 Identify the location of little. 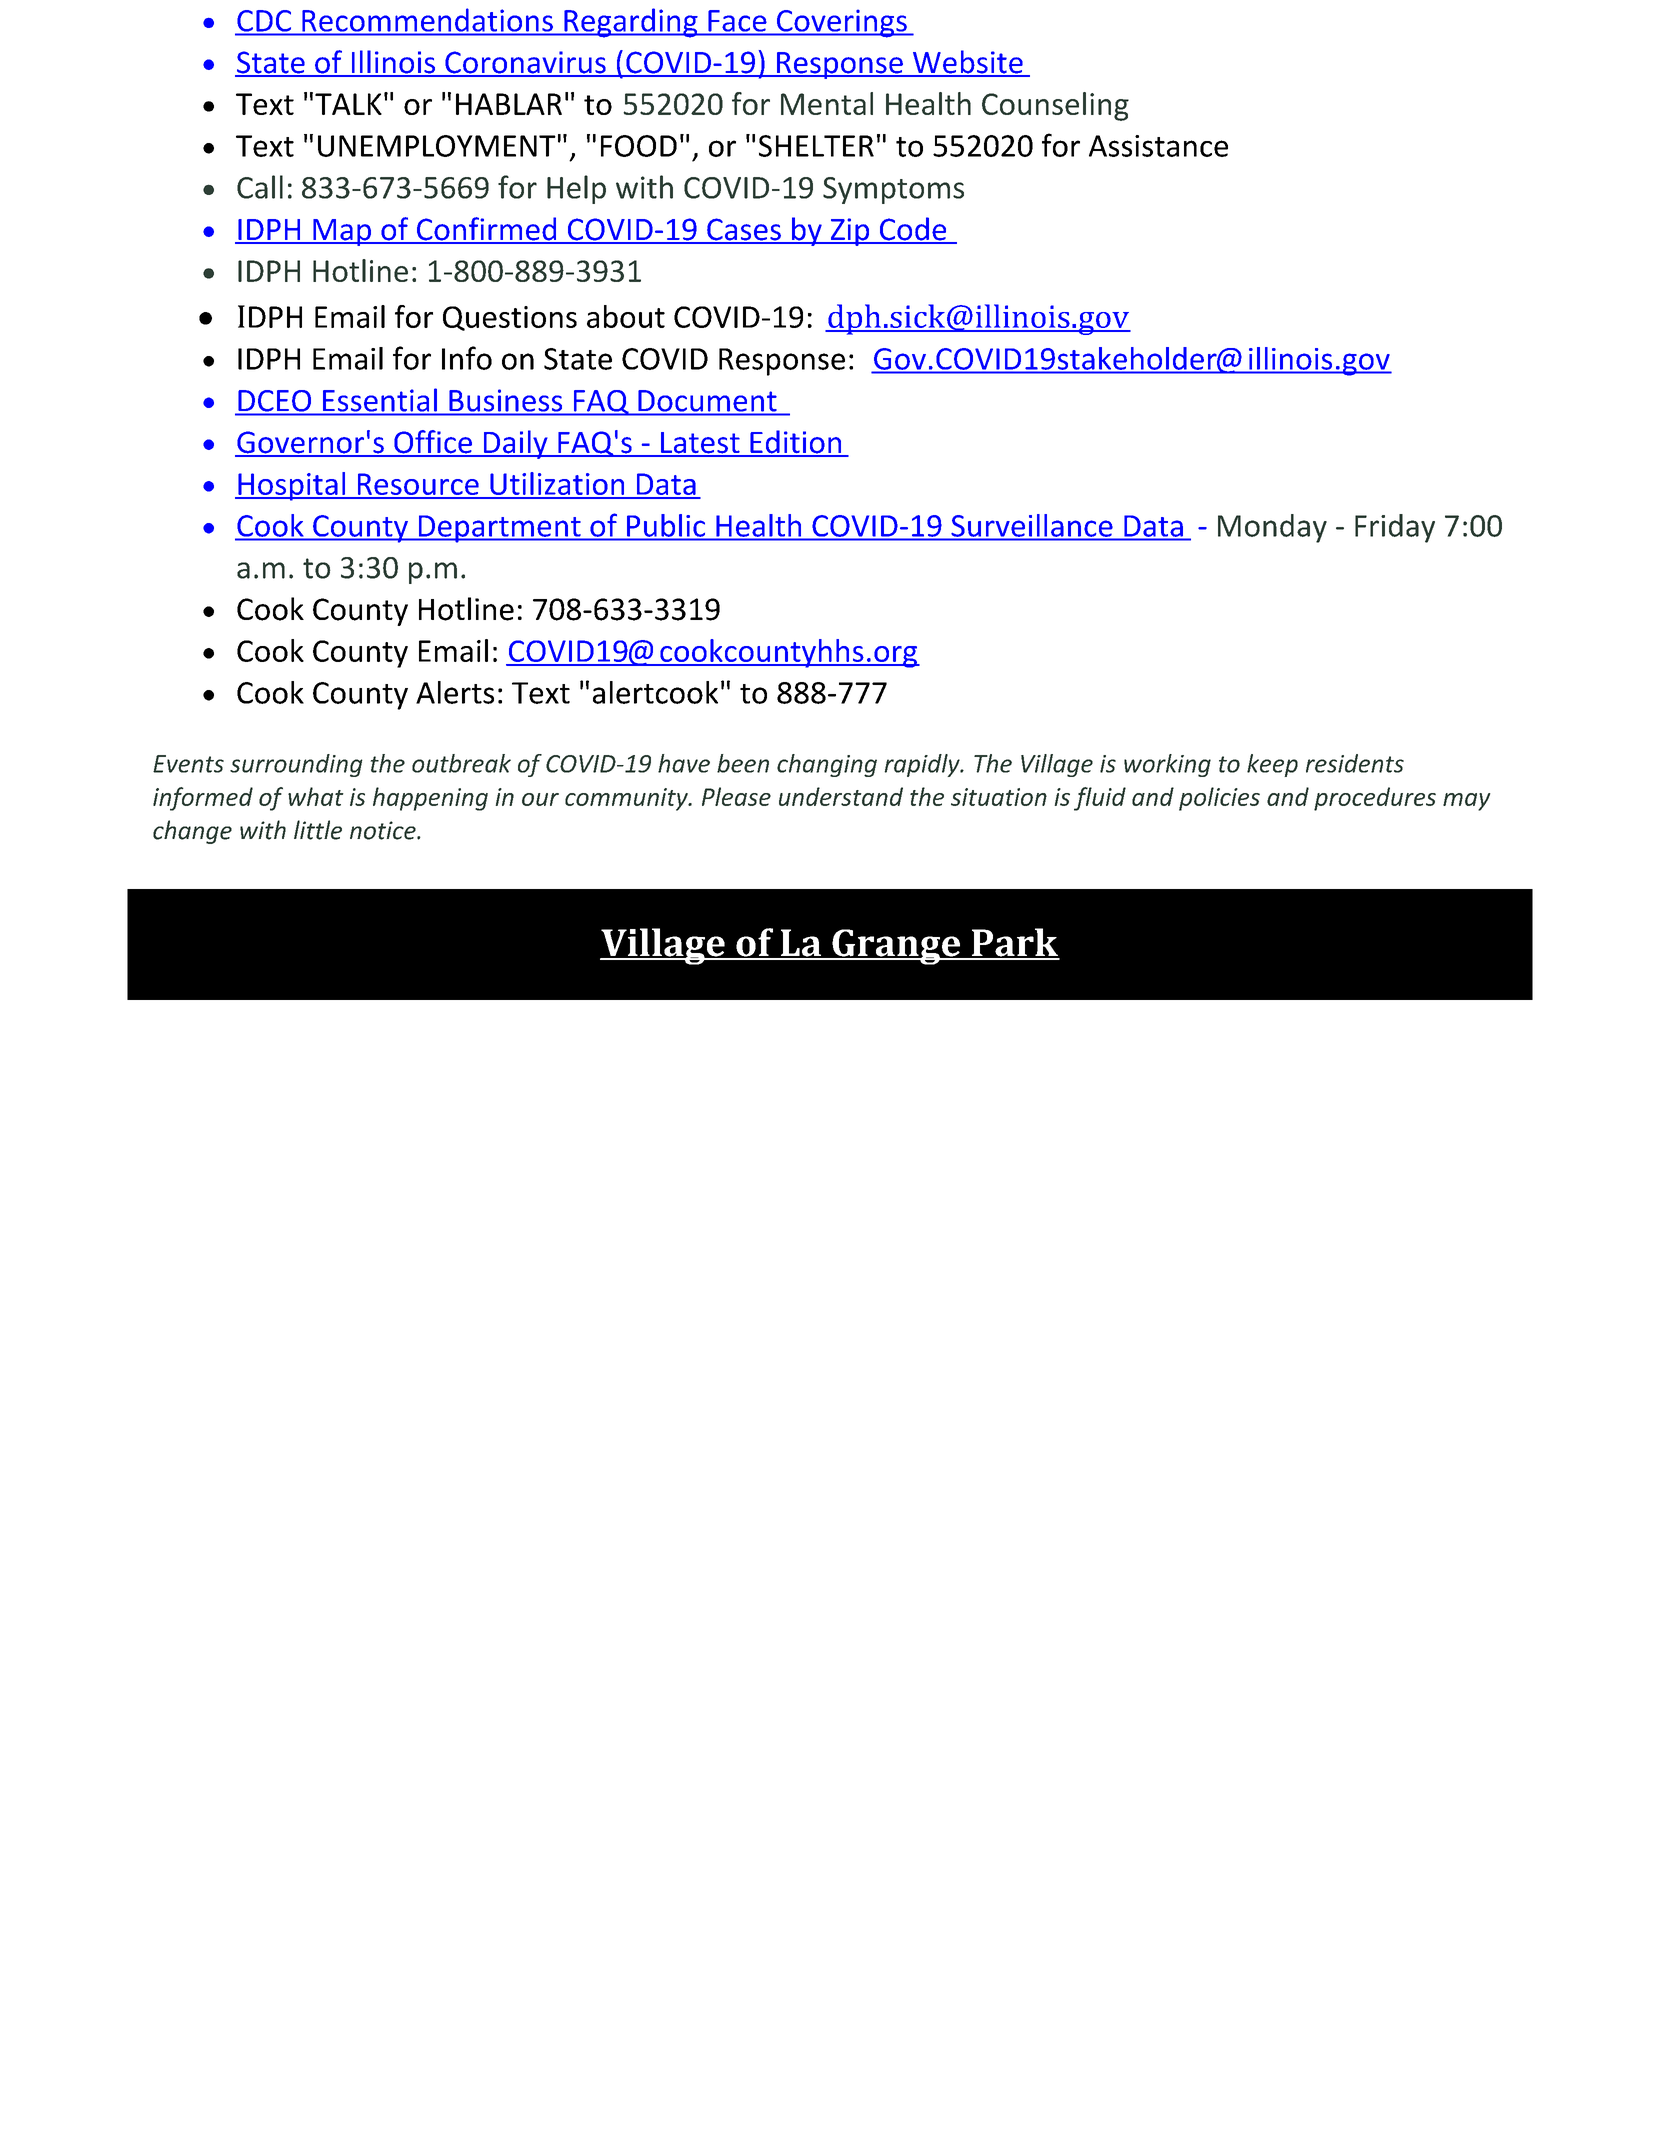
(318, 830).
